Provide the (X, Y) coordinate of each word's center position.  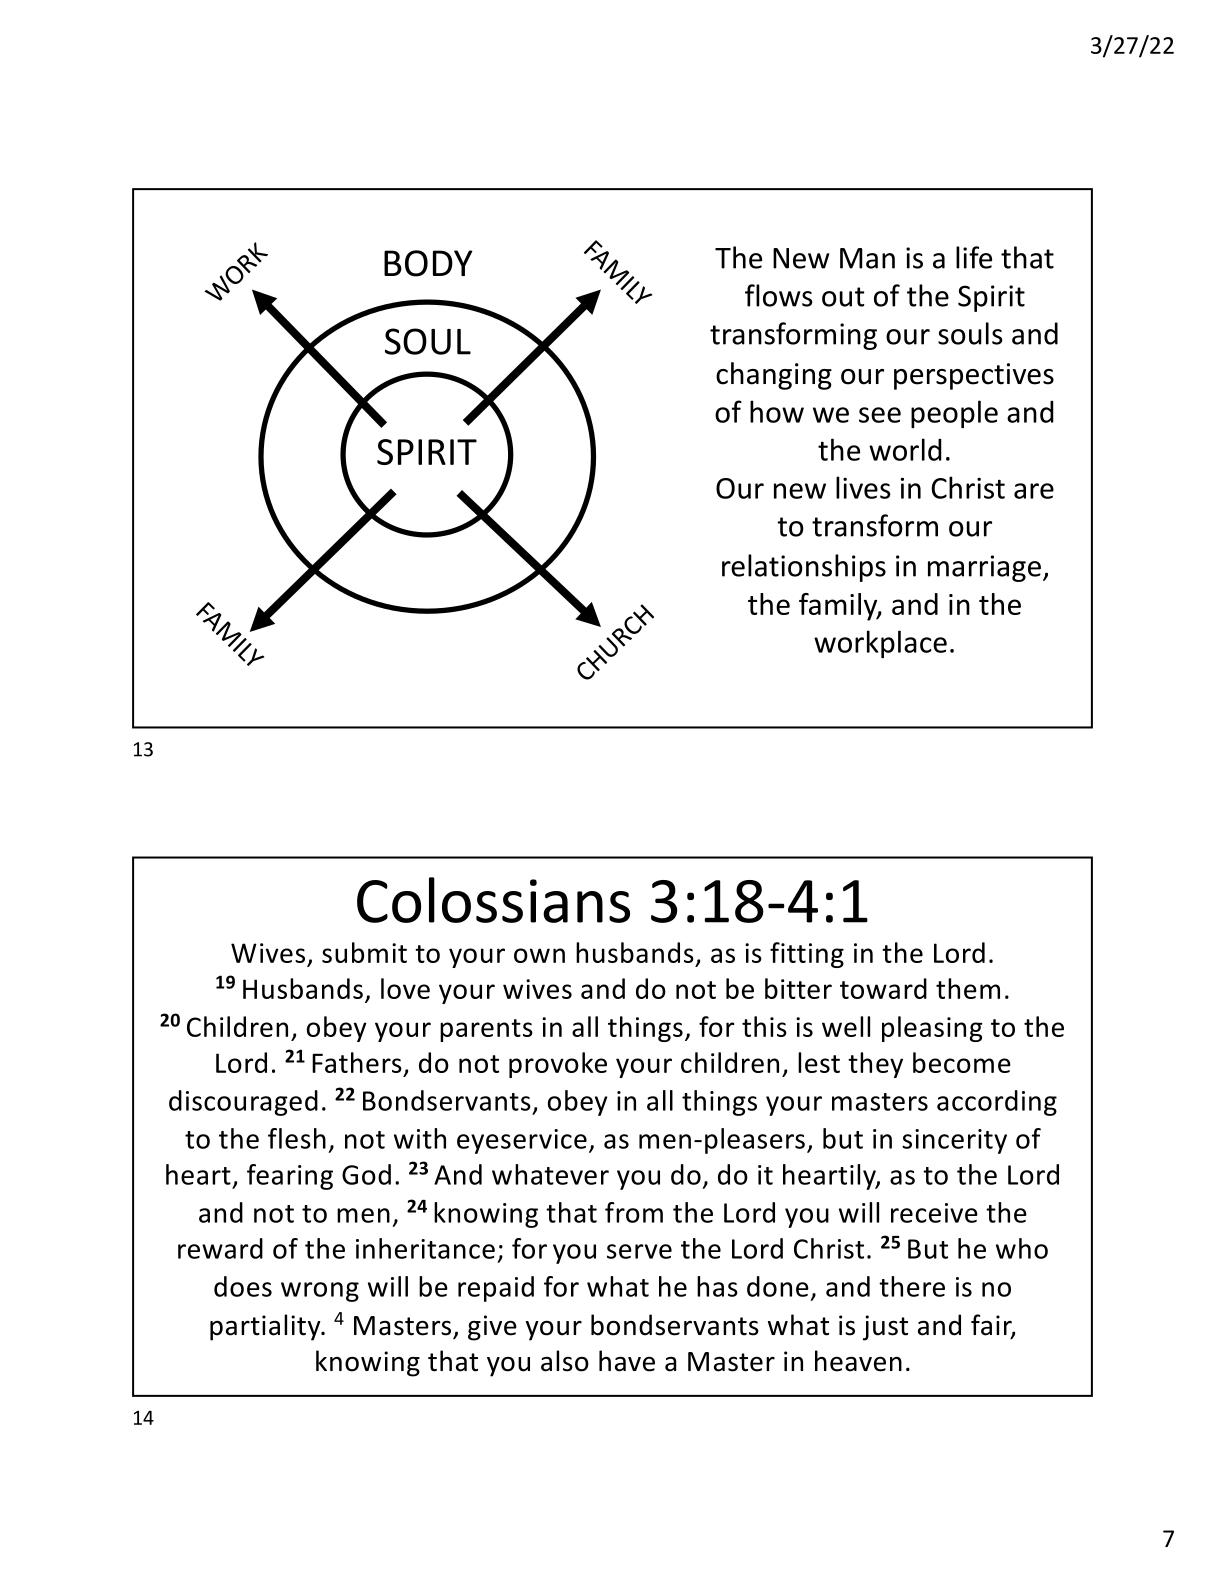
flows (778, 295)
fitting (807, 955)
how (777, 411)
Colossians (493, 900)
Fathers (357, 1062)
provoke (558, 1065)
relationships (804, 568)
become (962, 1062)
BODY (428, 263)
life (974, 257)
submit (364, 952)
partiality (266, 1327)
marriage (984, 568)
